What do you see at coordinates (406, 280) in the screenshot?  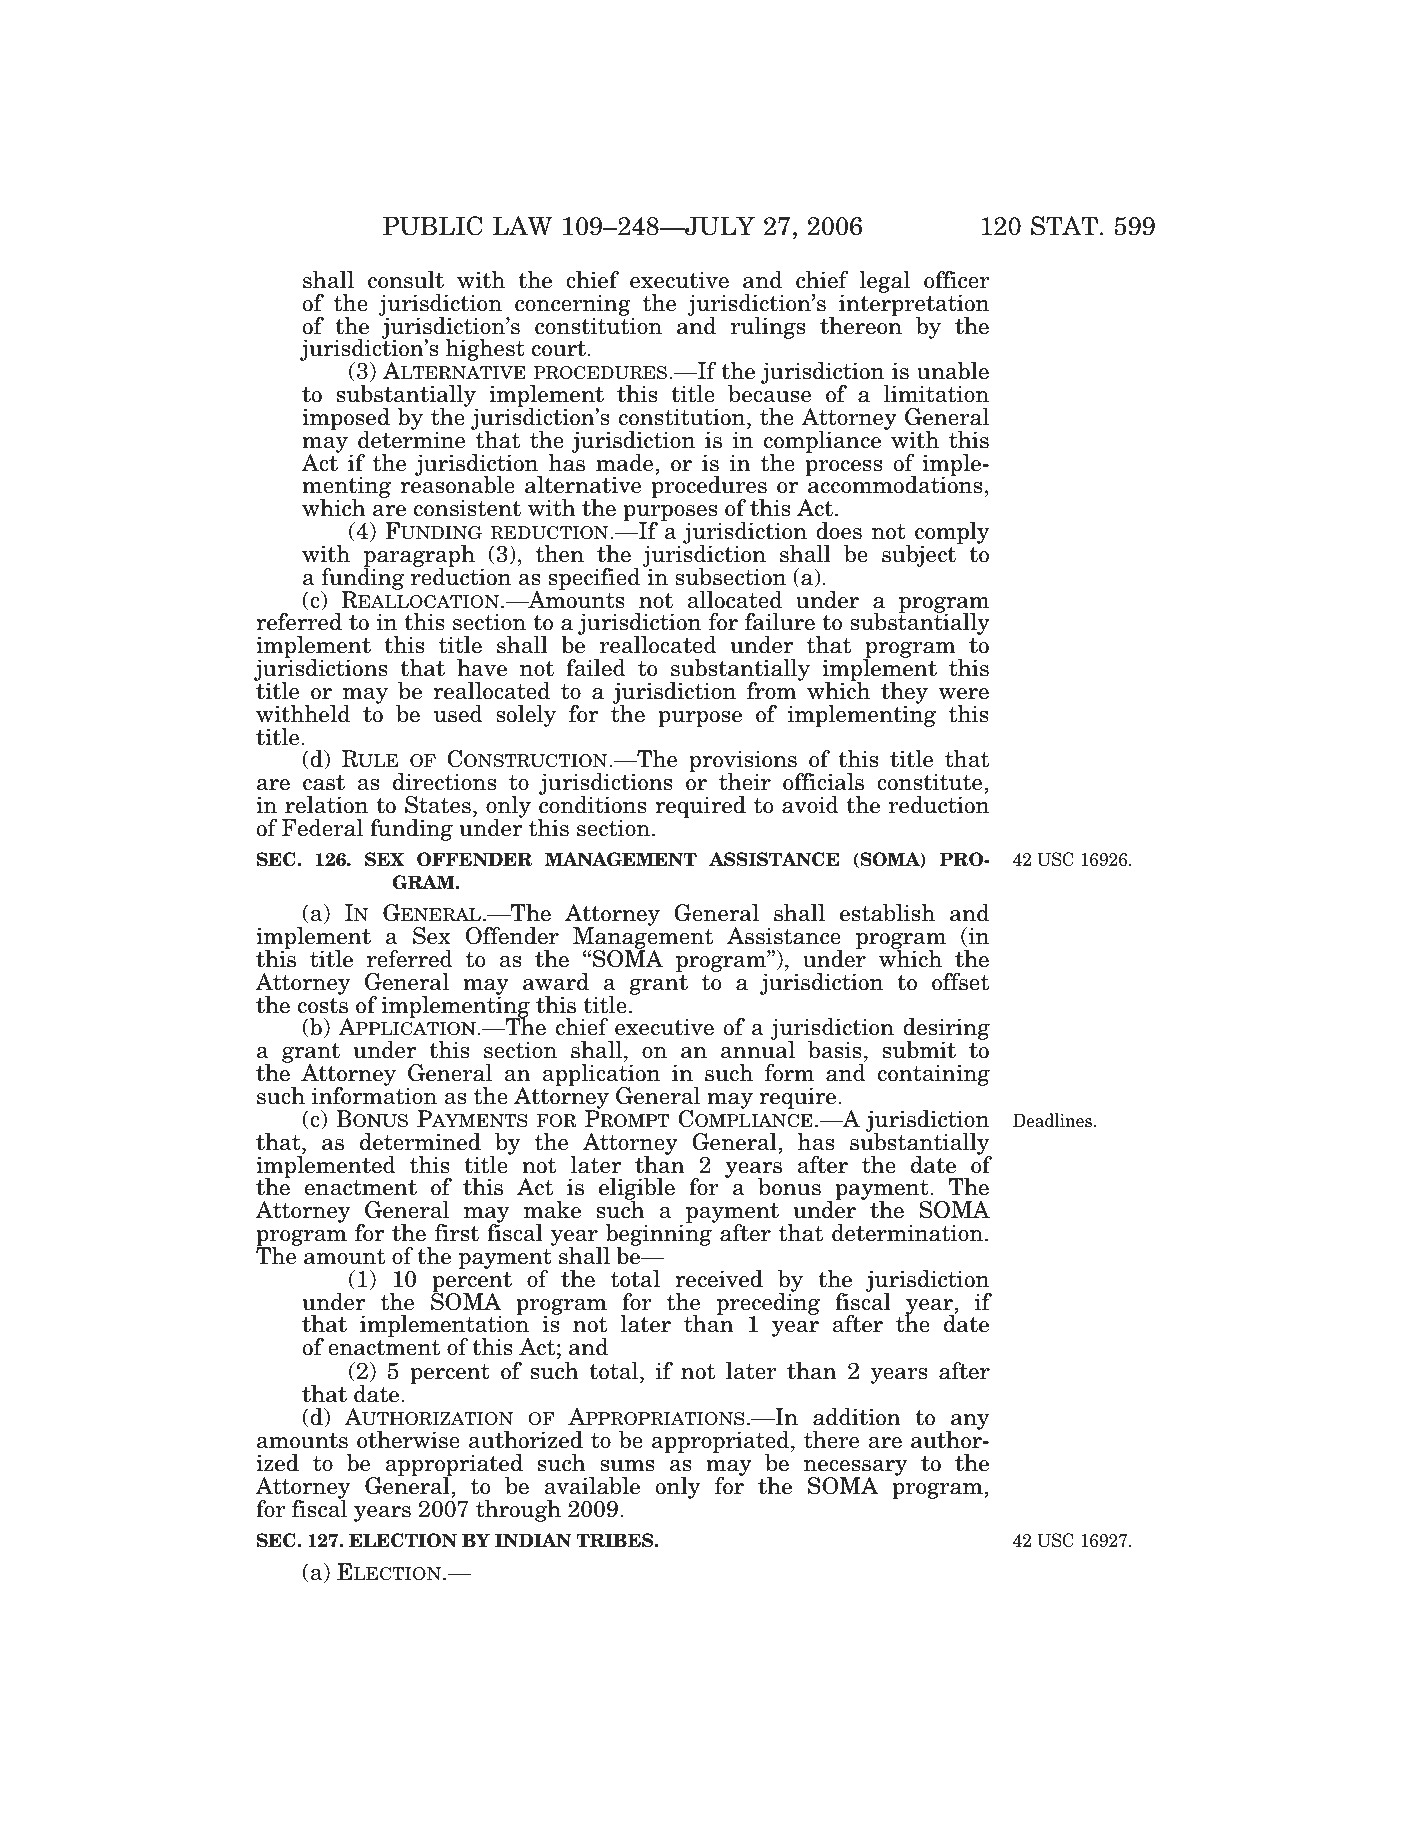 I see `consult` at bounding box center [406, 280].
